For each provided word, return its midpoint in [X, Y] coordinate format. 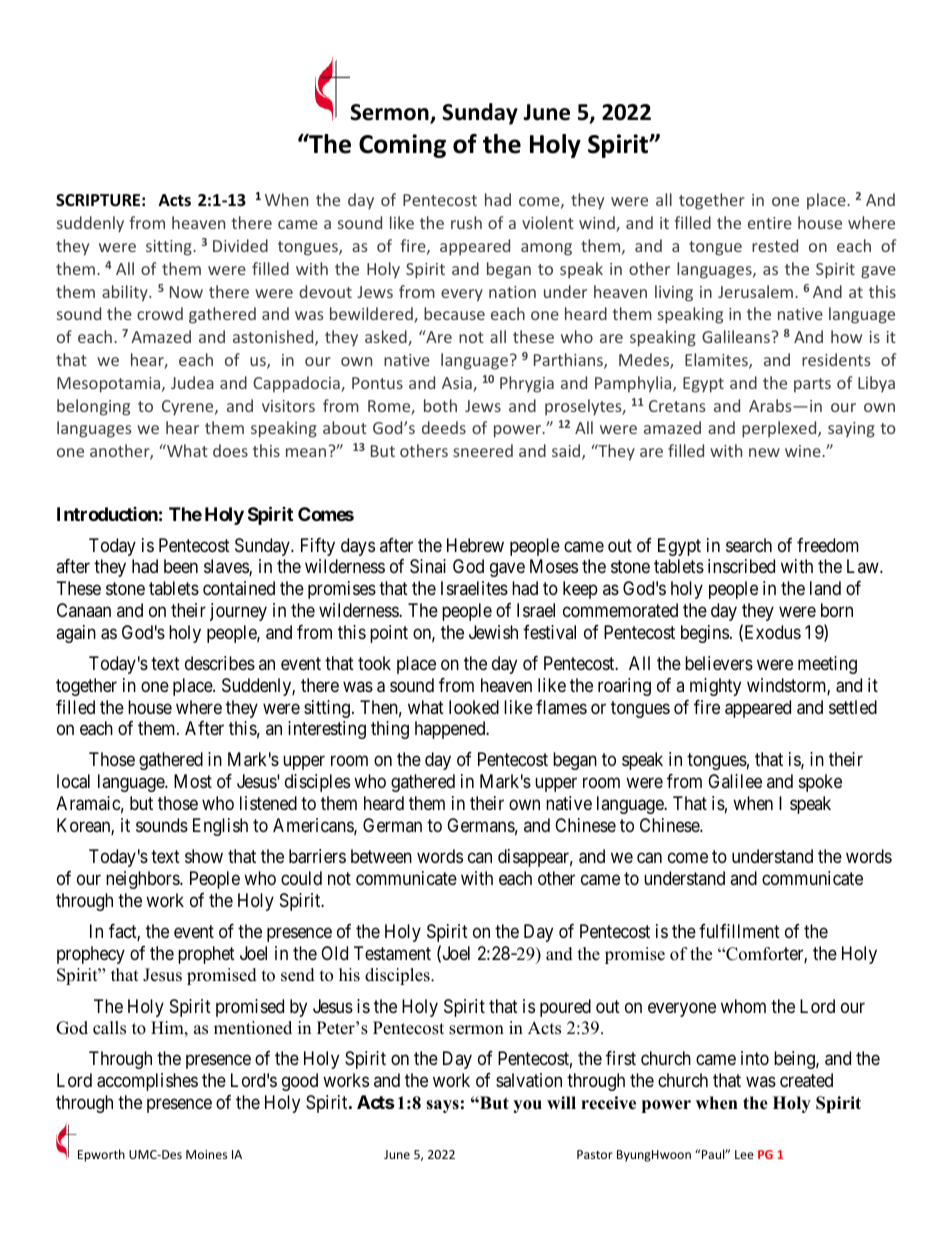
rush [466, 222]
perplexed [780, 429]
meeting [827, 665]
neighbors [143, 880]
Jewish [493, 632]
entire [770, 223]
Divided [240, 245]
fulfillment [739, 931]
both [440, 405]
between [381, 856]
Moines [206, 1154]
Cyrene [189, 408]
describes [220, 663]
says [442, 1106]
